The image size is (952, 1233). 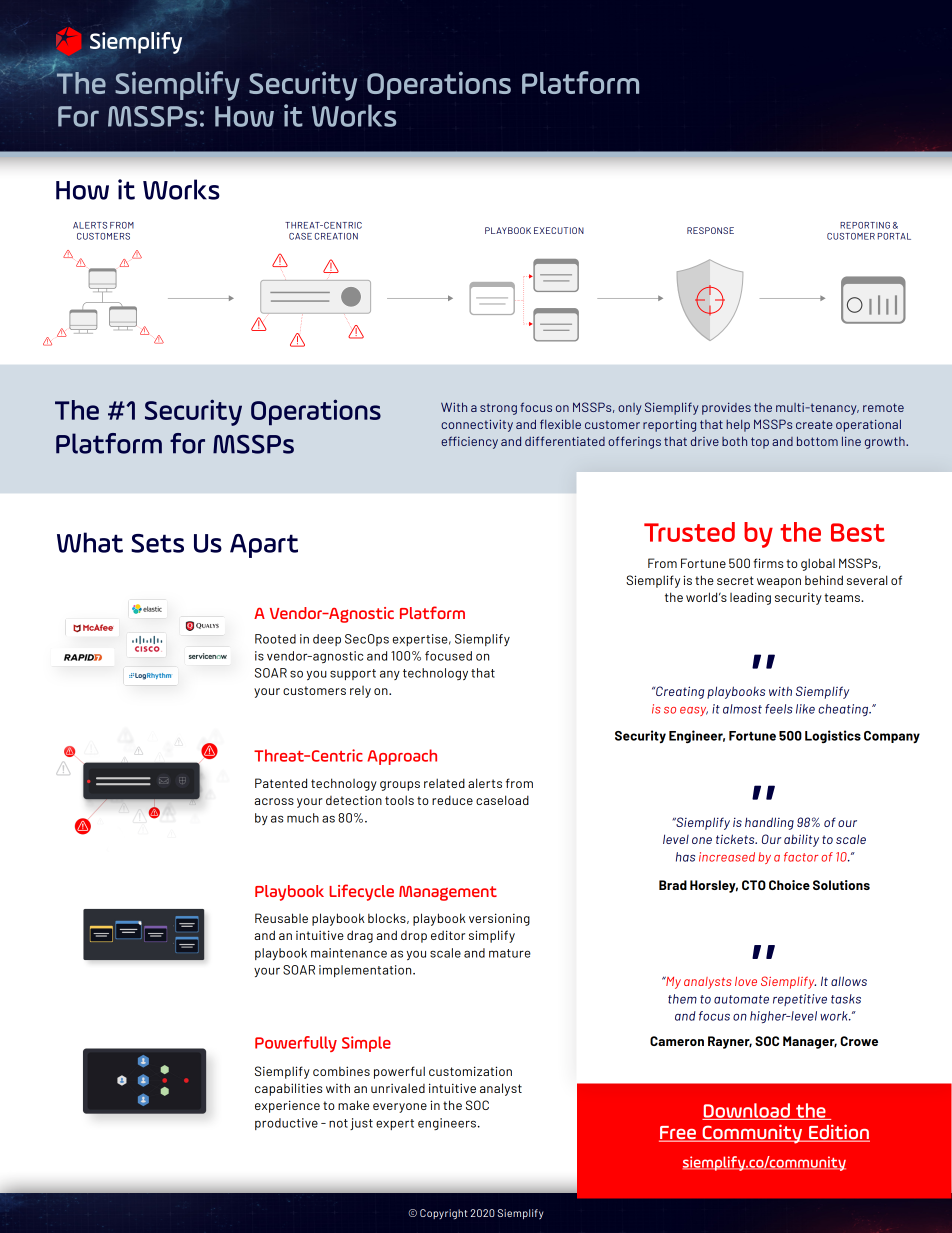 What do you see at coordinates (805, 709) in the image?
I see `like` at bounding box center [805, 709].
